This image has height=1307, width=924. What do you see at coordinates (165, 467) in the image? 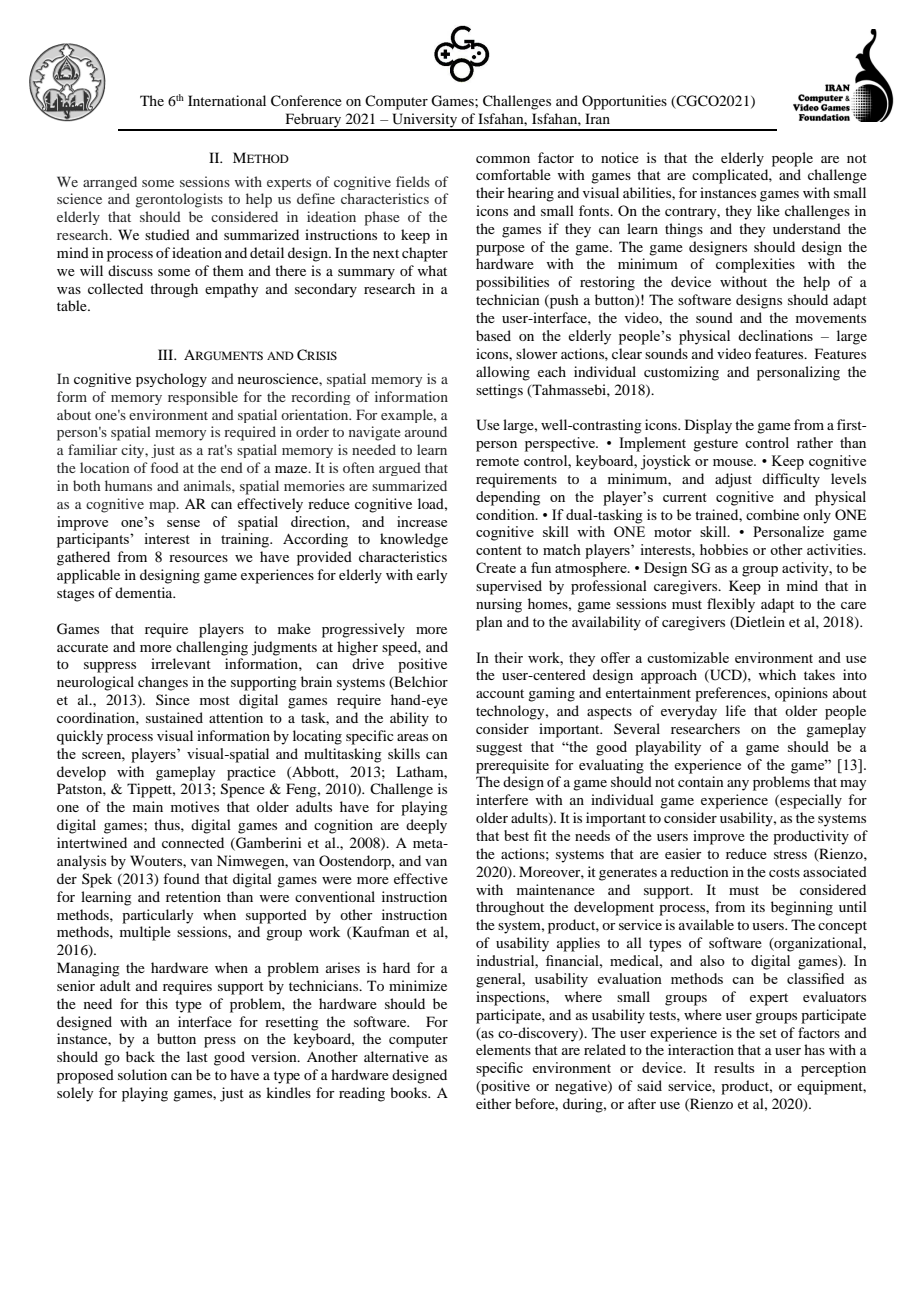
I see `food` at bounding box center [165, 467].
